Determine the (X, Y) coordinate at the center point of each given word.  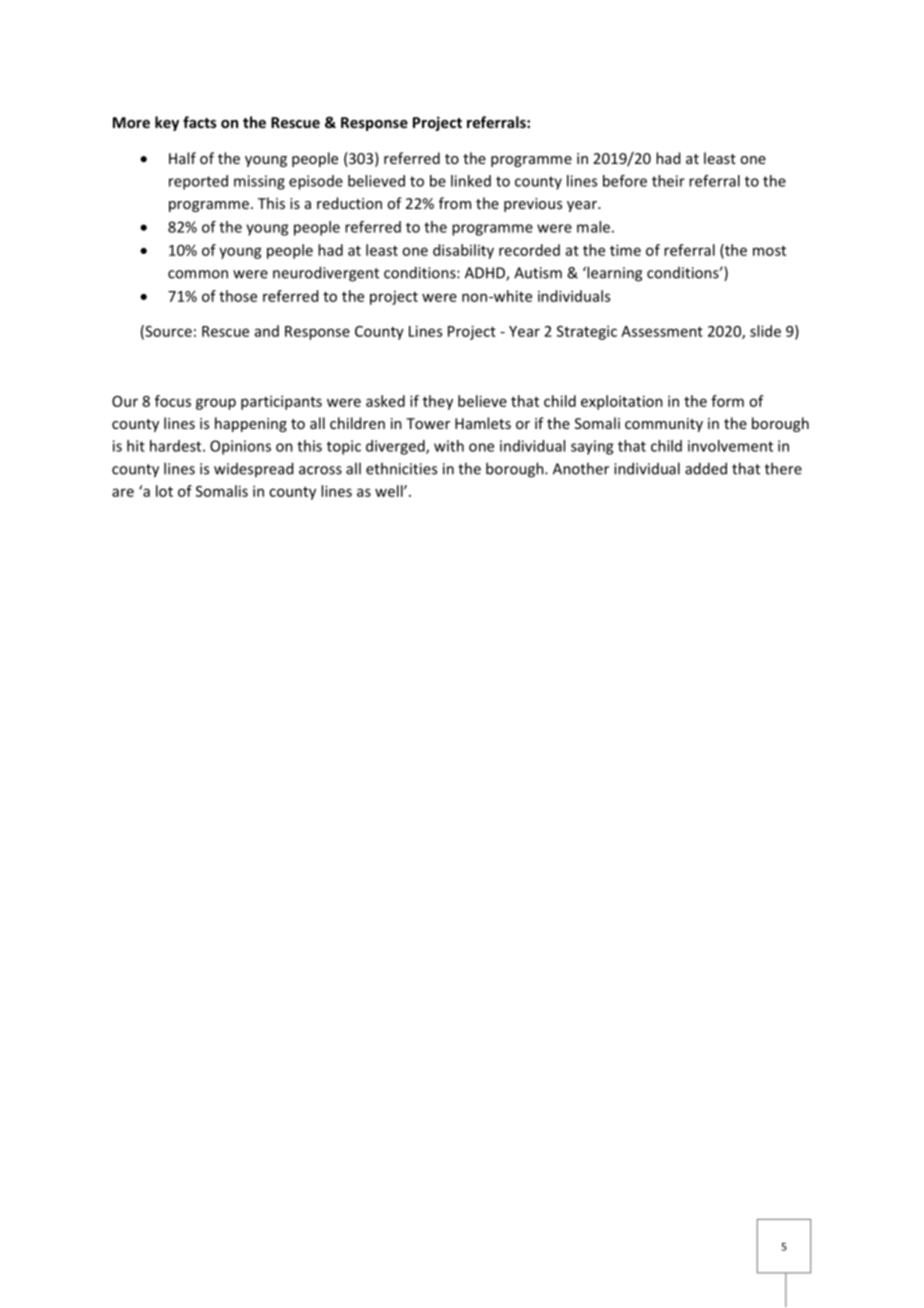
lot (164, 491)
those (238, 296)
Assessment (662, 331)
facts (200, 122)
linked (471, 181)
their (668, 181)
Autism (538, 273)
